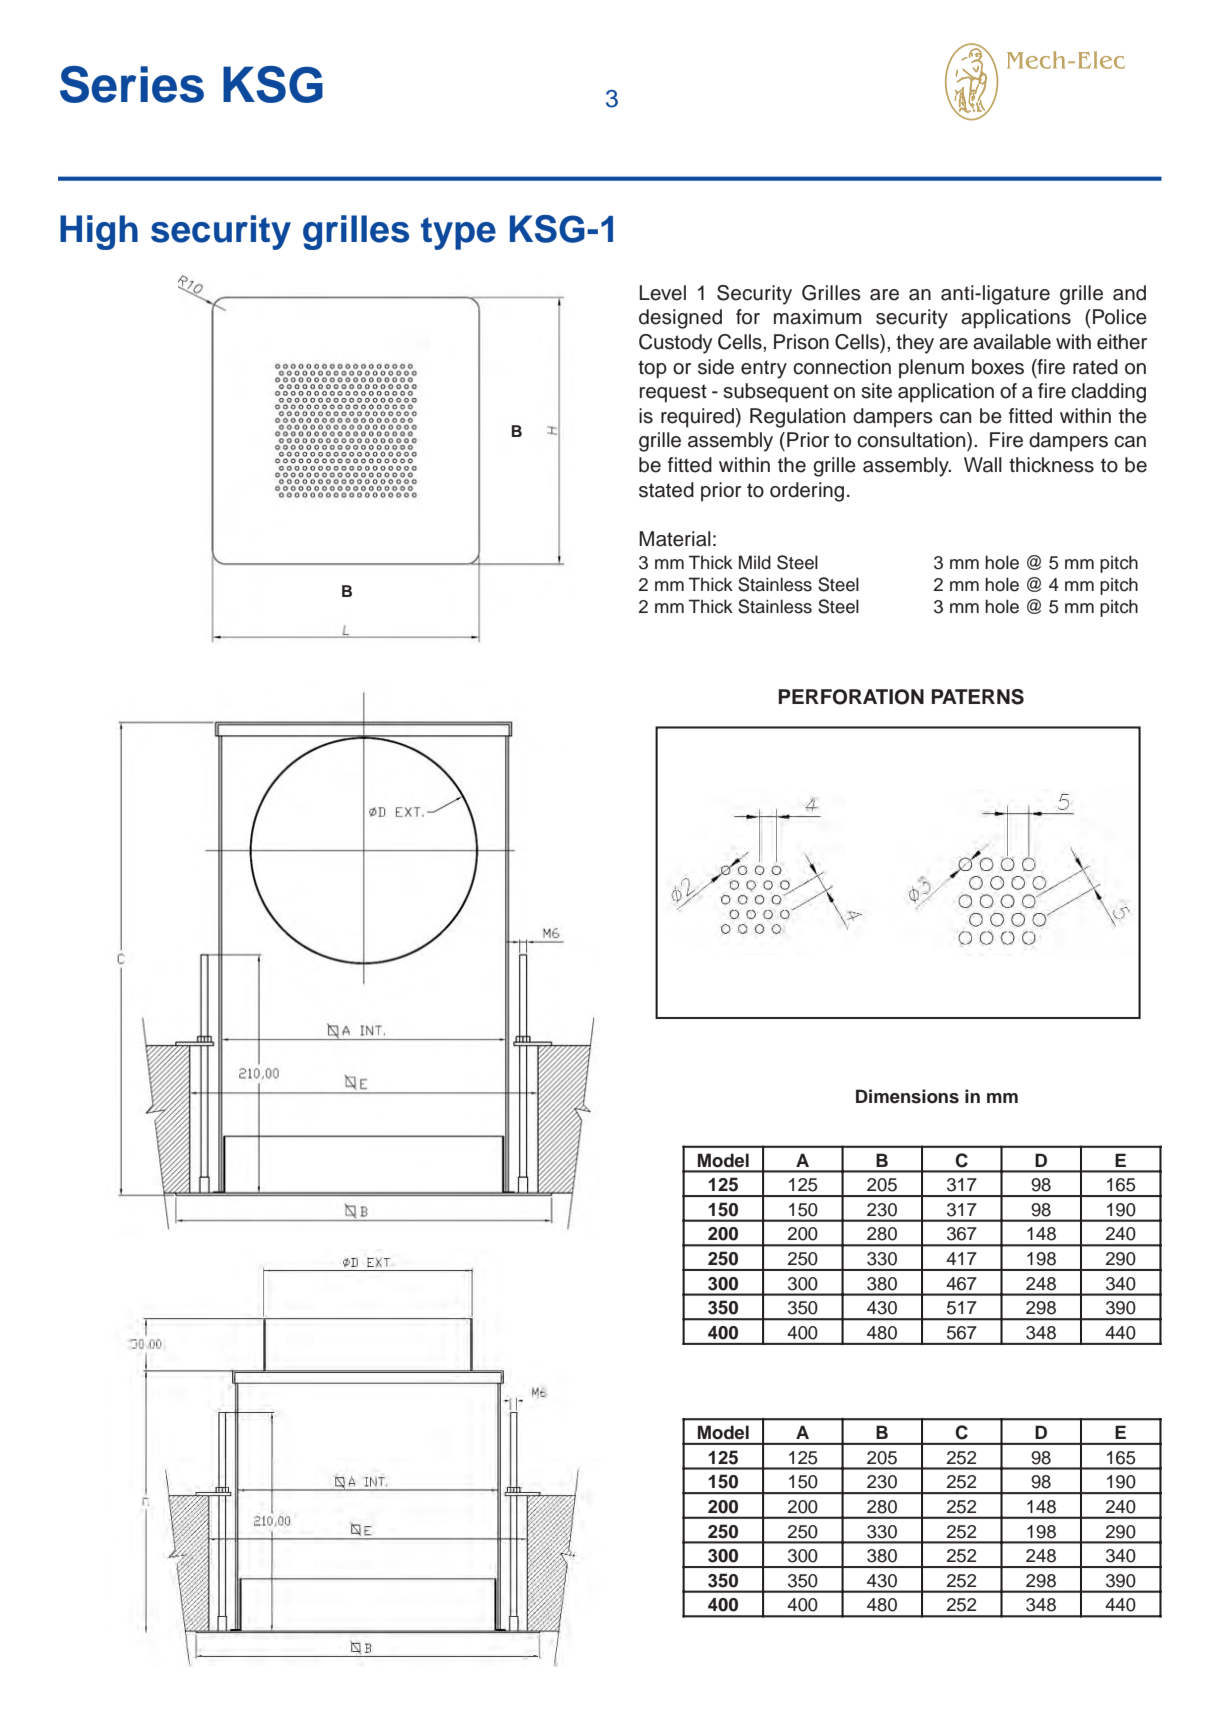 The width and height of the image is (1219, 1725). I want to click on type, so click(458, 233).
